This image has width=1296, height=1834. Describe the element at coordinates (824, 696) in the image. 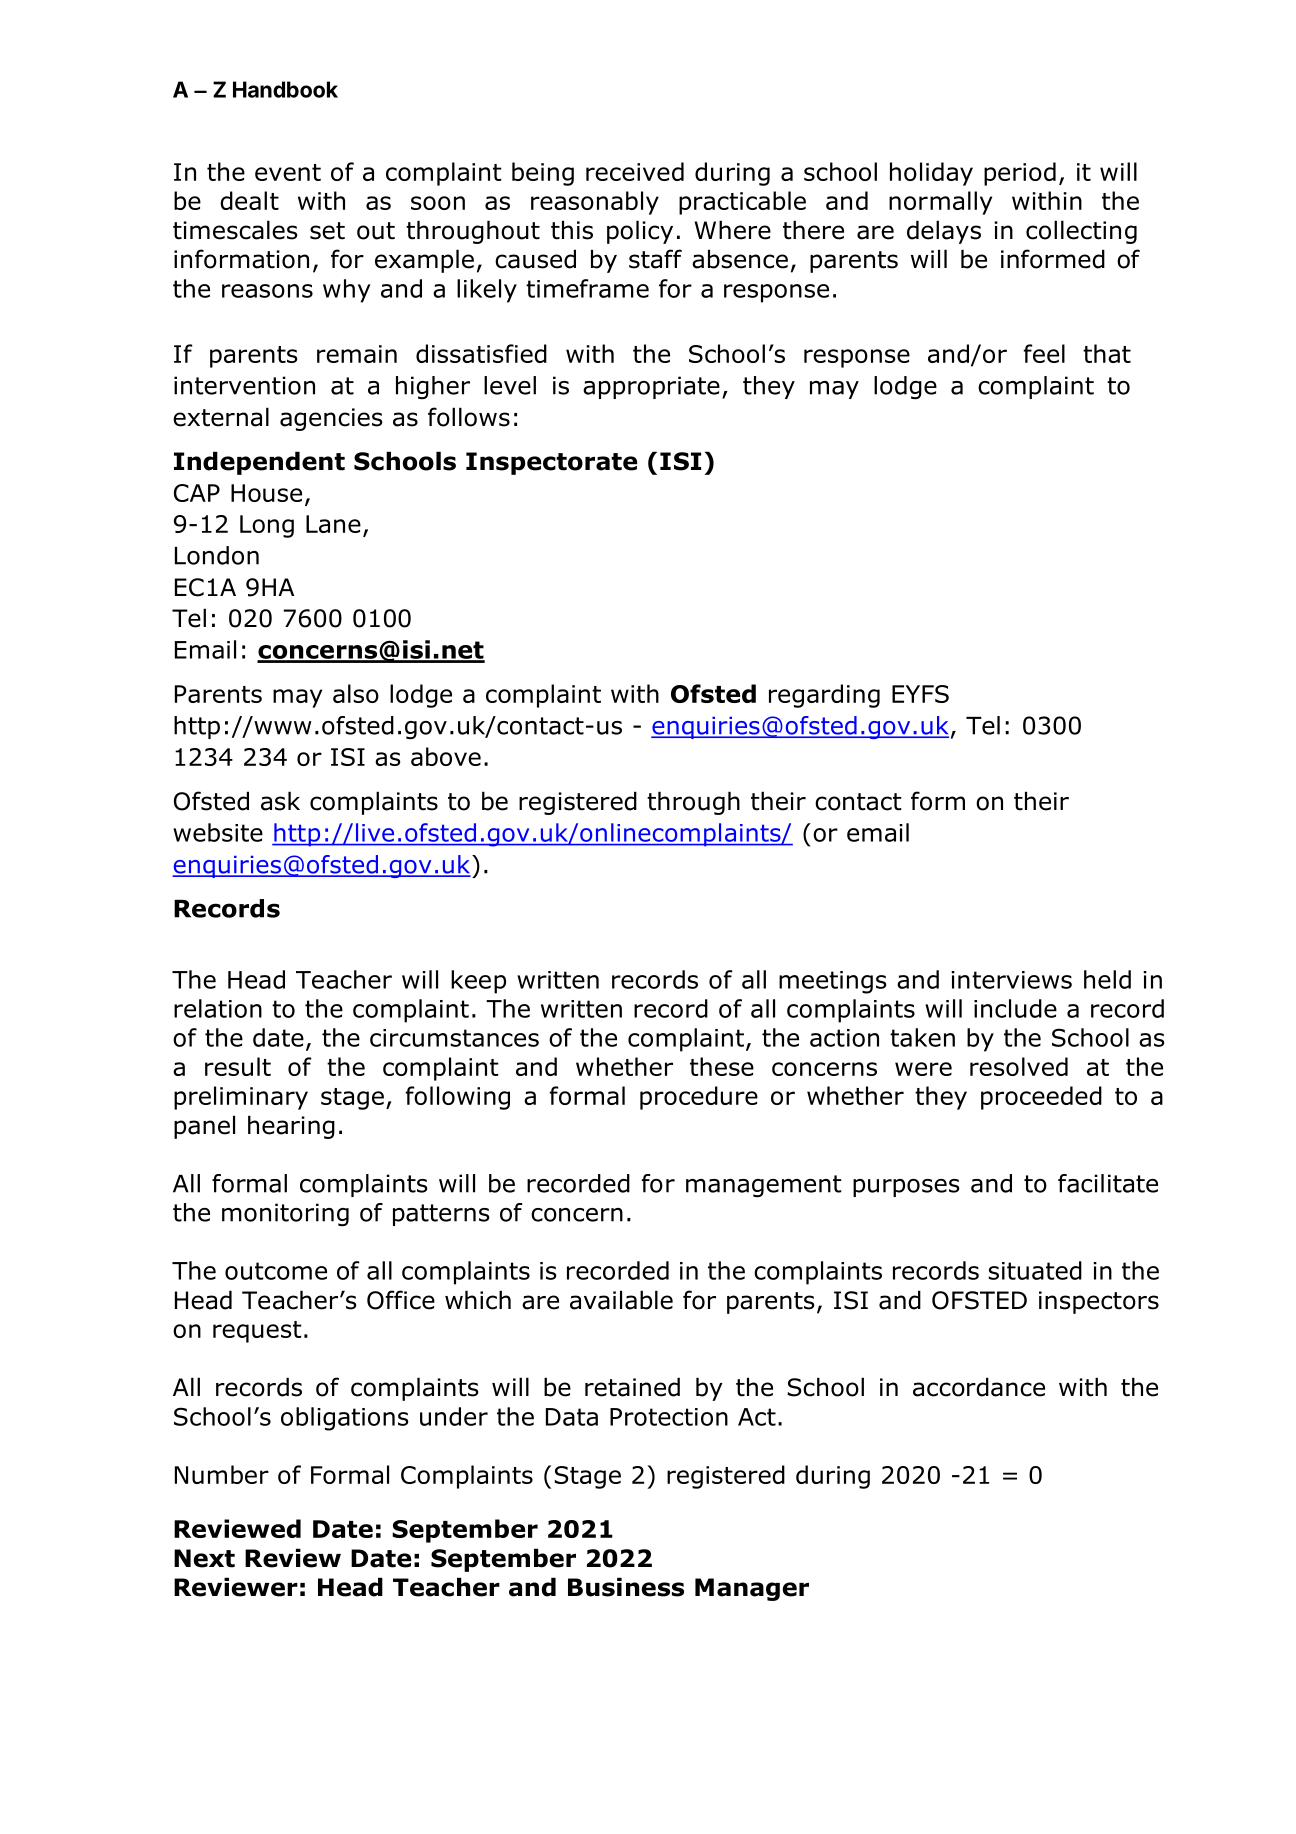

I see `regarding` at that location.
